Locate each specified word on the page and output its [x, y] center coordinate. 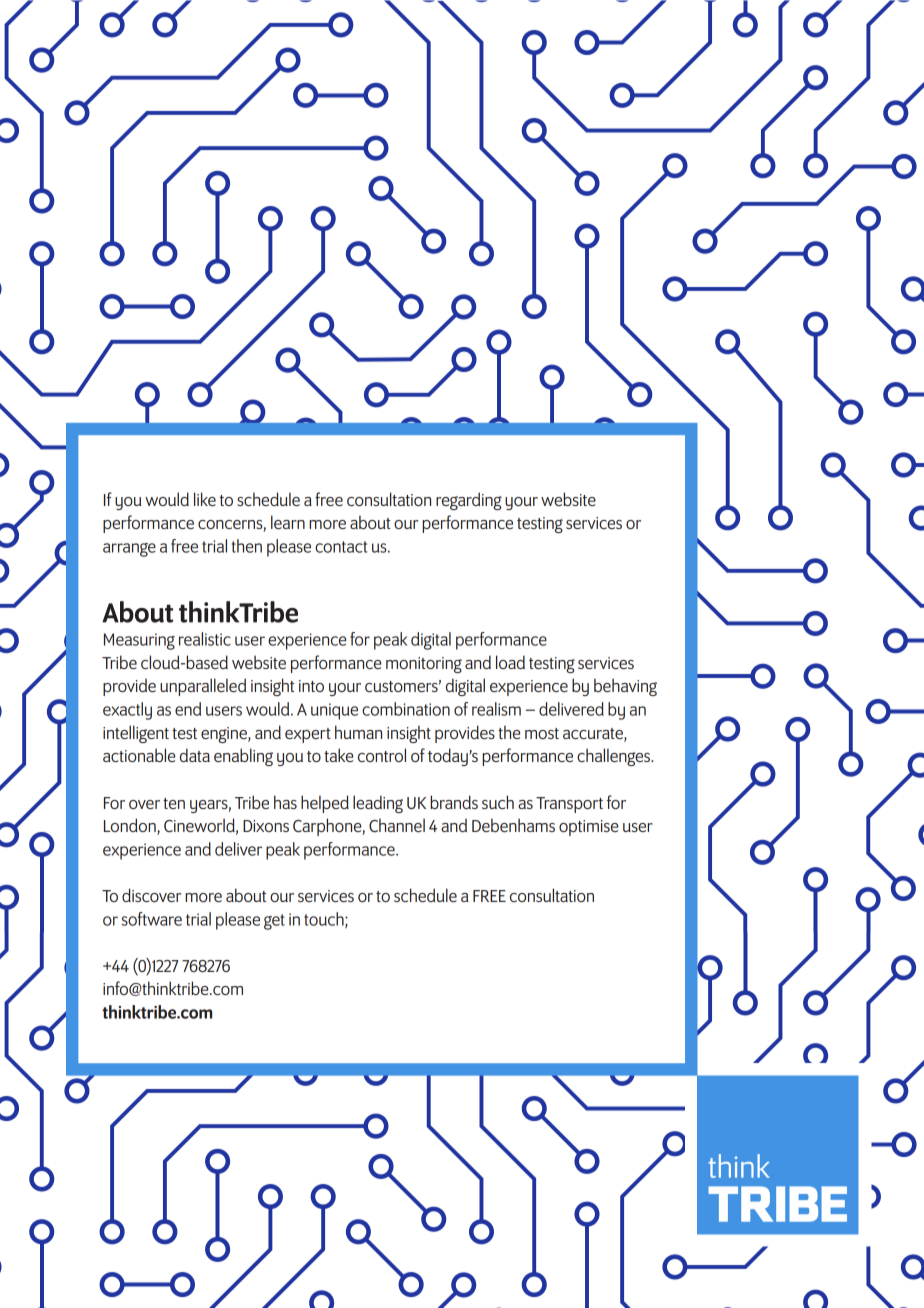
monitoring [424, 665]
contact [341, 547]
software [151, 919]
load [510, 662]
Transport [569, 805]
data [195, 755]
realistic [205, 639]
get [274, 922]
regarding [469, 501]
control [382, 755]
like [205, 499]
